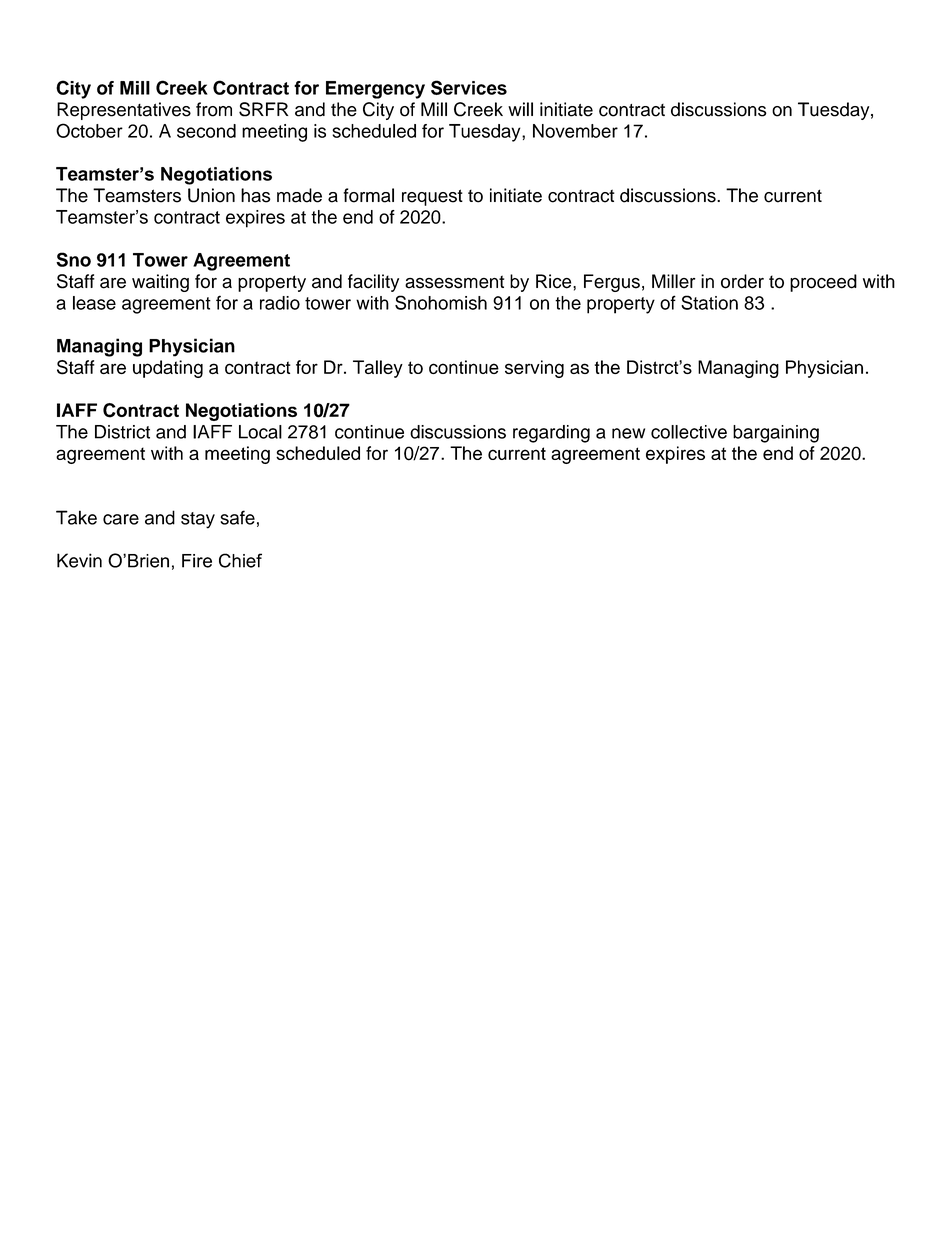 This page has height=1233, width=952. What do you see at coordinates (124, 111) in the page?
I see `Representatives` at bounding box center [124, 111].
